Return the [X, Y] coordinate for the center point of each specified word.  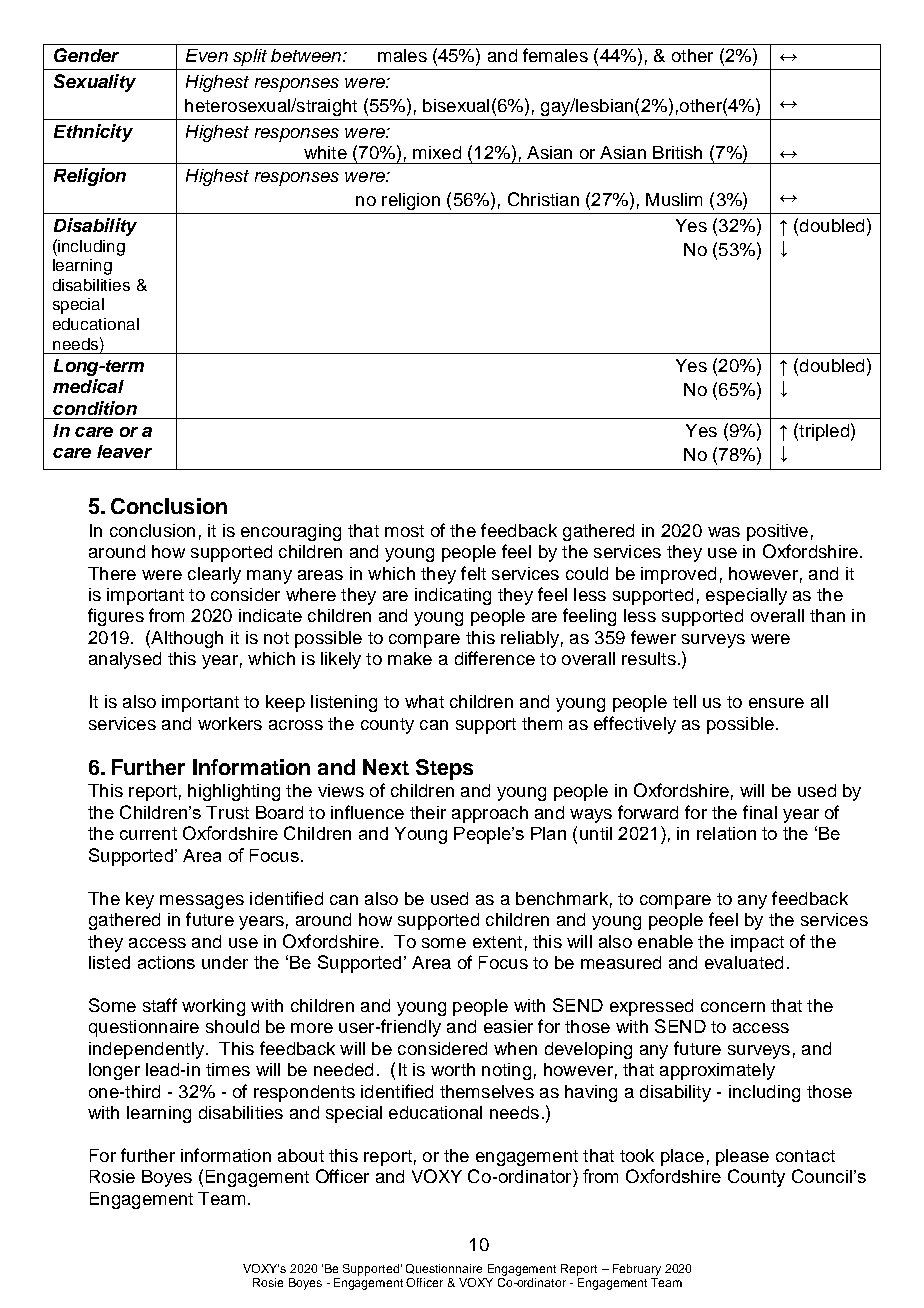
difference [495, 658]
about [301, 1155]
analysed [125, 660]
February [637, 1270]
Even [207, 55]
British [677, 152]
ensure [776, 703]
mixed [437, 152]
